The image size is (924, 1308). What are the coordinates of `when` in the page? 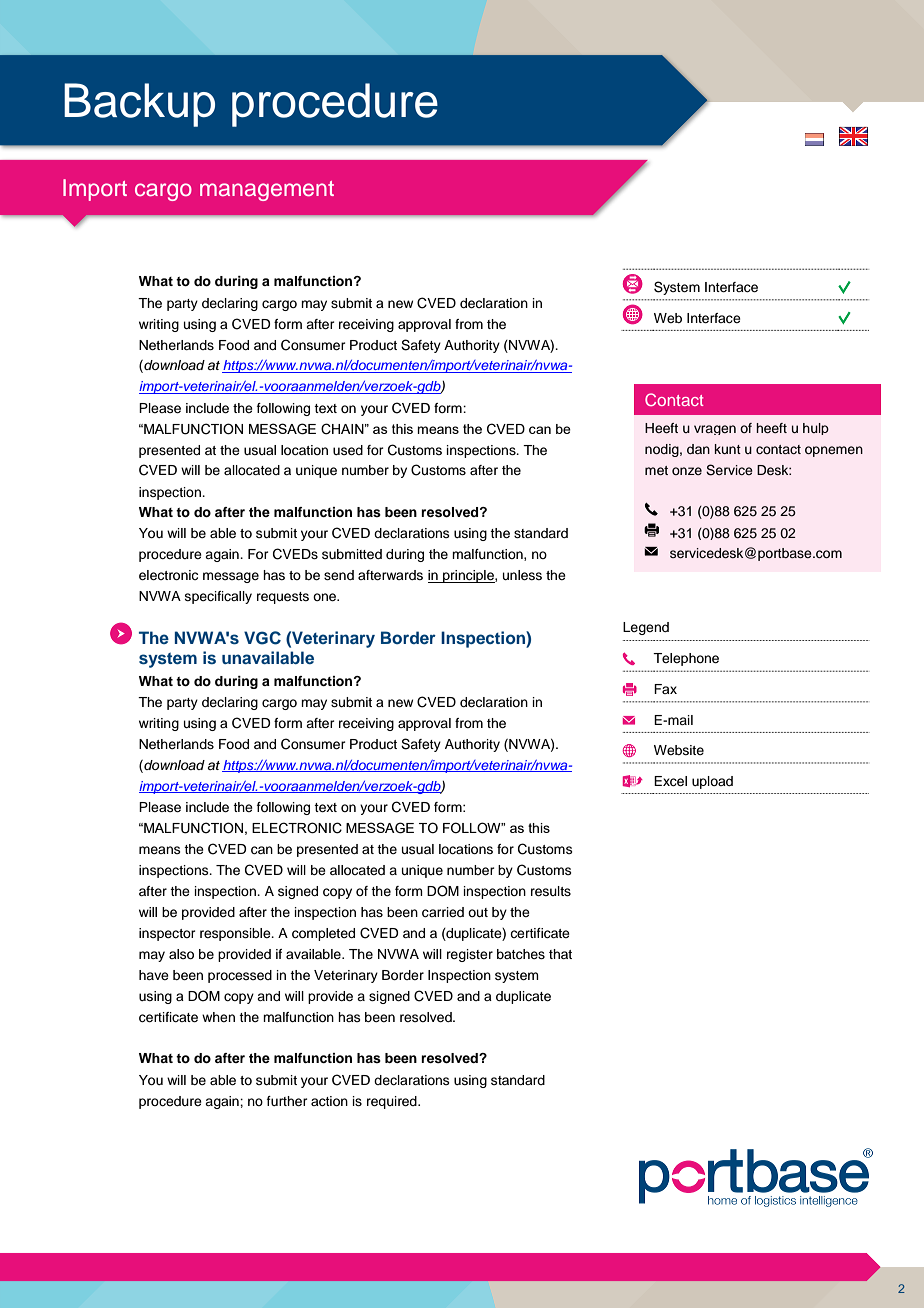 It's located at (218, 1017).
